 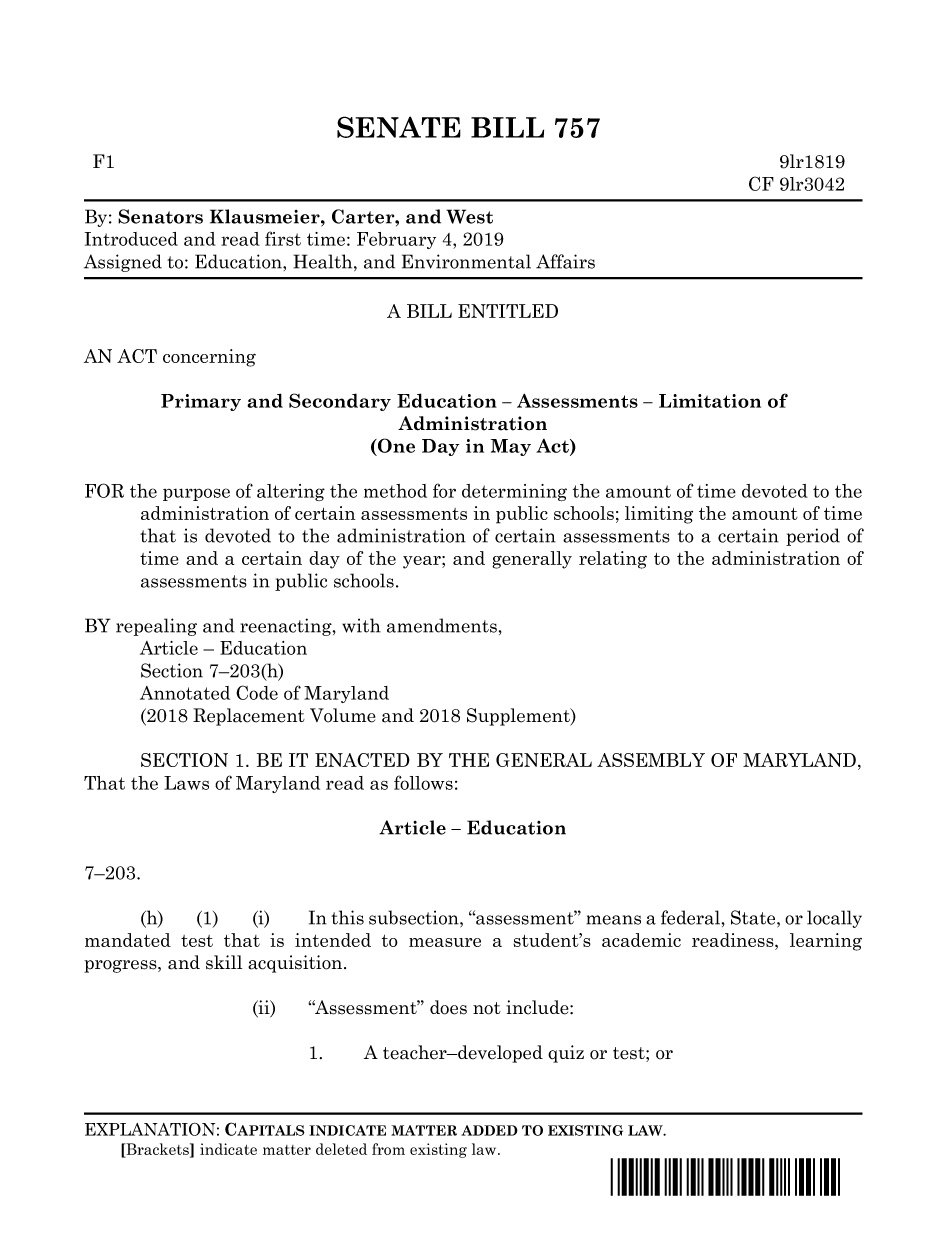 I want to click on Affairs, so click(x=565, y=261).
